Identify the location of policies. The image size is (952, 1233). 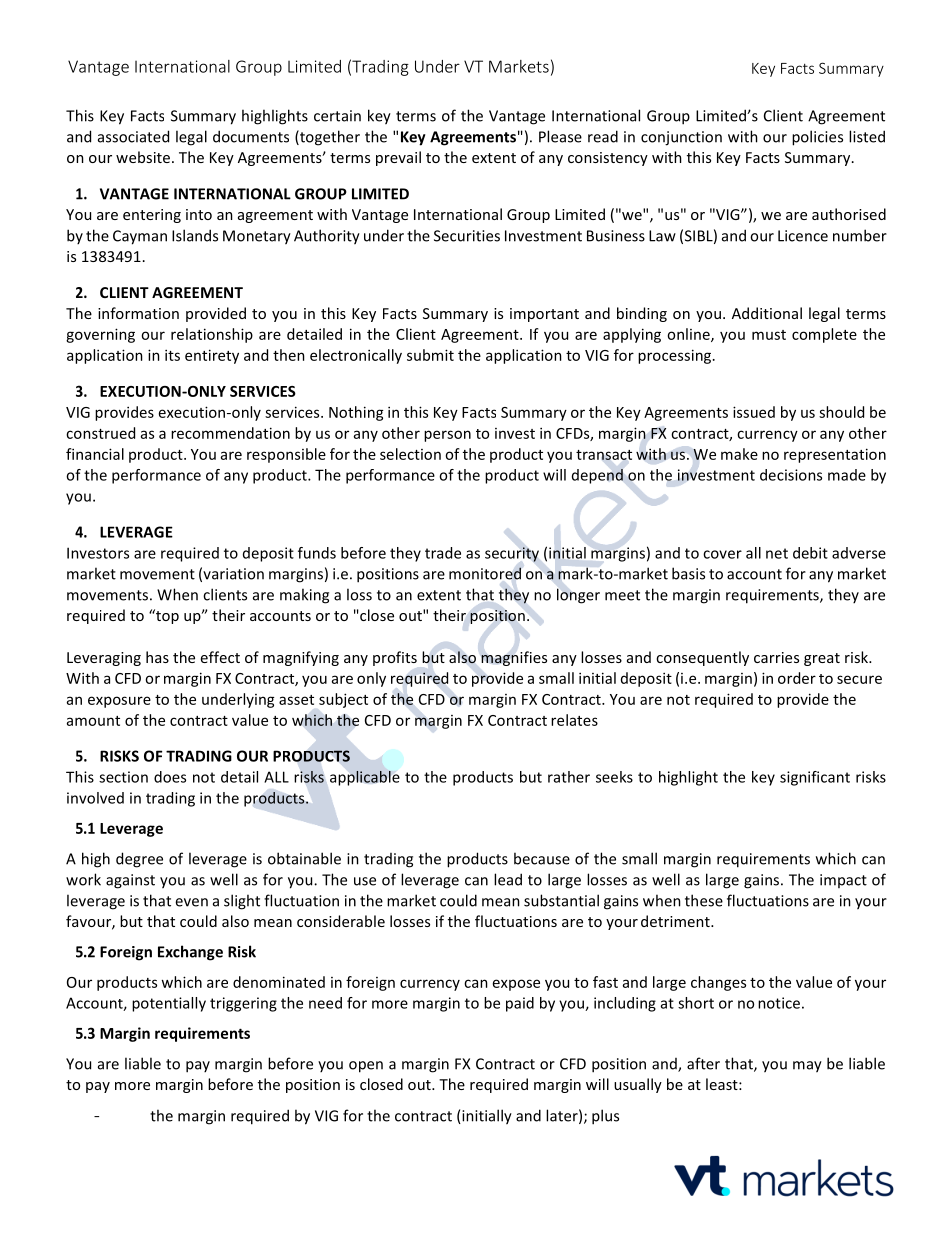
(817, 138).
